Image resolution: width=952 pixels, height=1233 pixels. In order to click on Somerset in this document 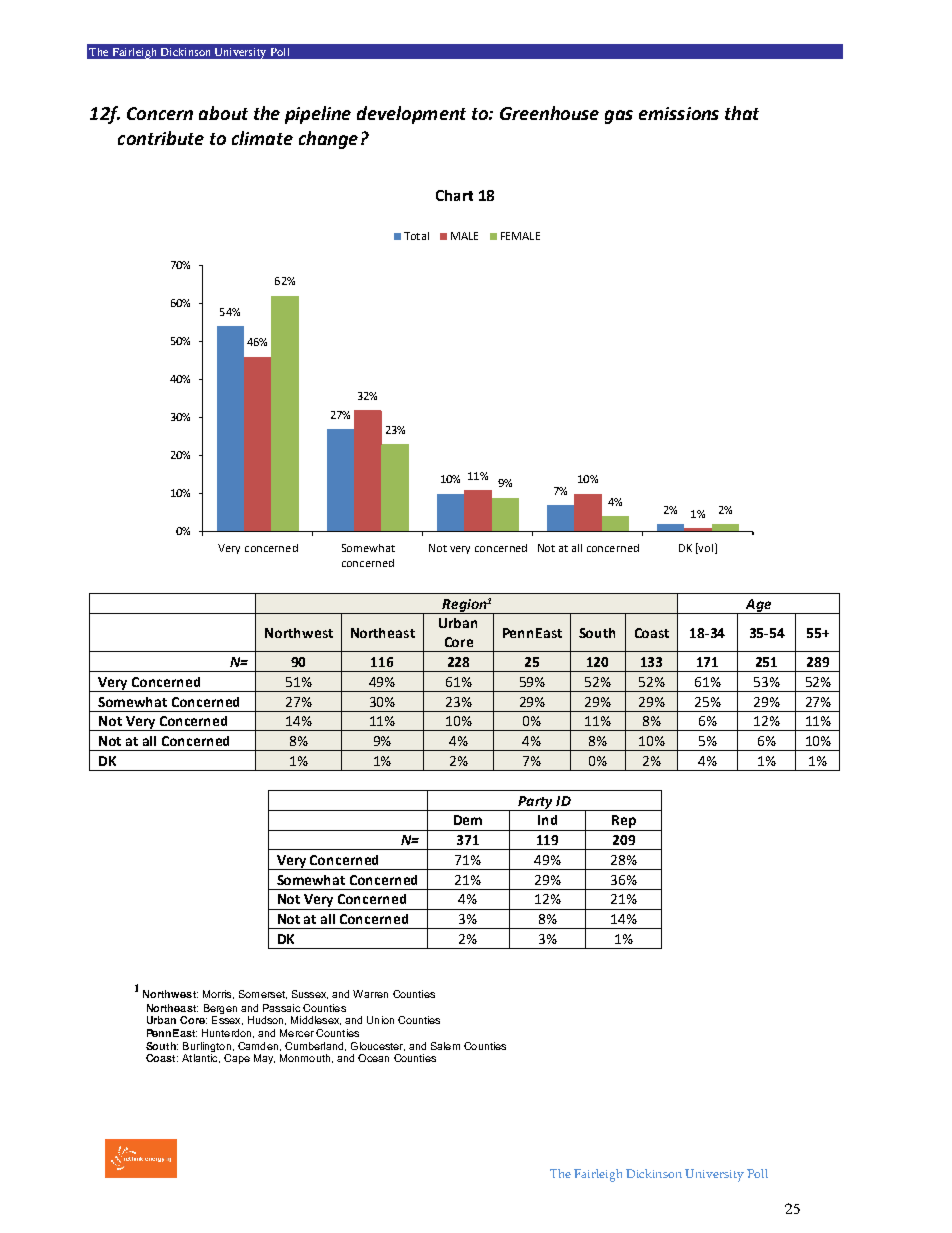, I will do `click(263, 994)`.
